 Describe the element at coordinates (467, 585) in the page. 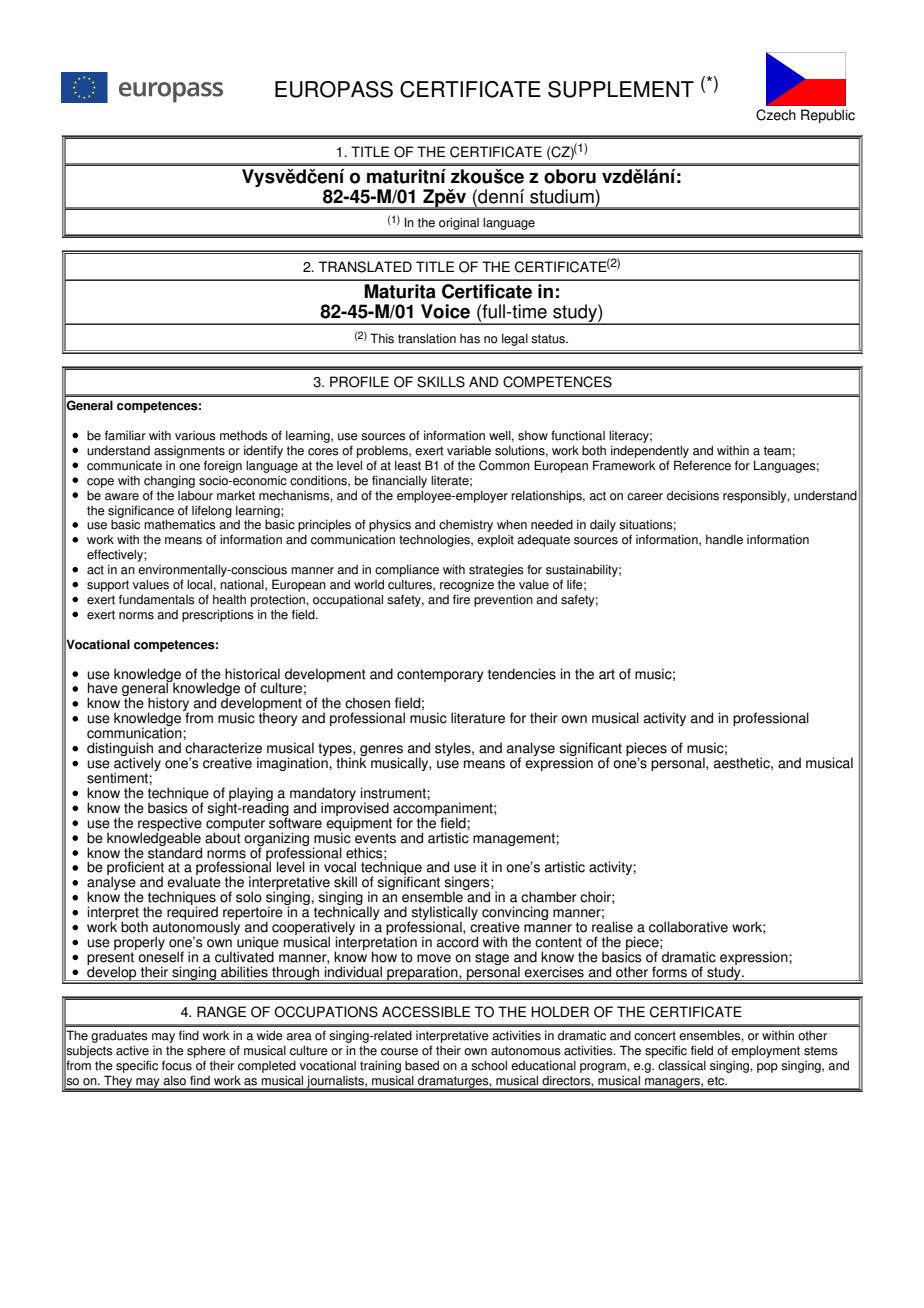

I see `recognize` at that location.
